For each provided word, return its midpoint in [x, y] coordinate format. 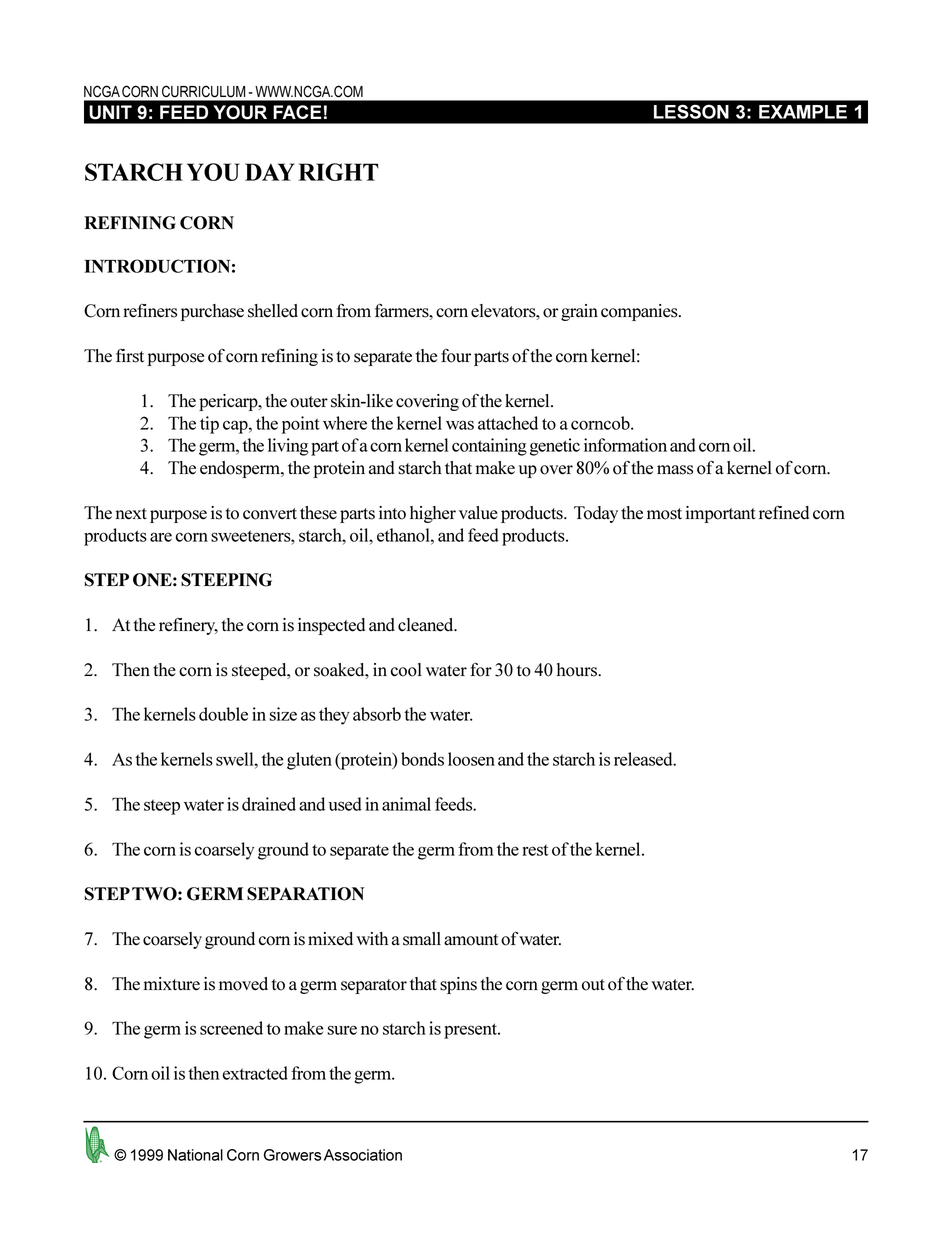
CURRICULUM [203, 91]
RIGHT [338, 172]
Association [363, 1155]
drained [269, 804]
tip [209, 425]
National [195, 1155]
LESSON [691, 111]
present [471, 1031]
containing [489, 447]
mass [675, 470]
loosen [471, 759]
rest [535, 850]
